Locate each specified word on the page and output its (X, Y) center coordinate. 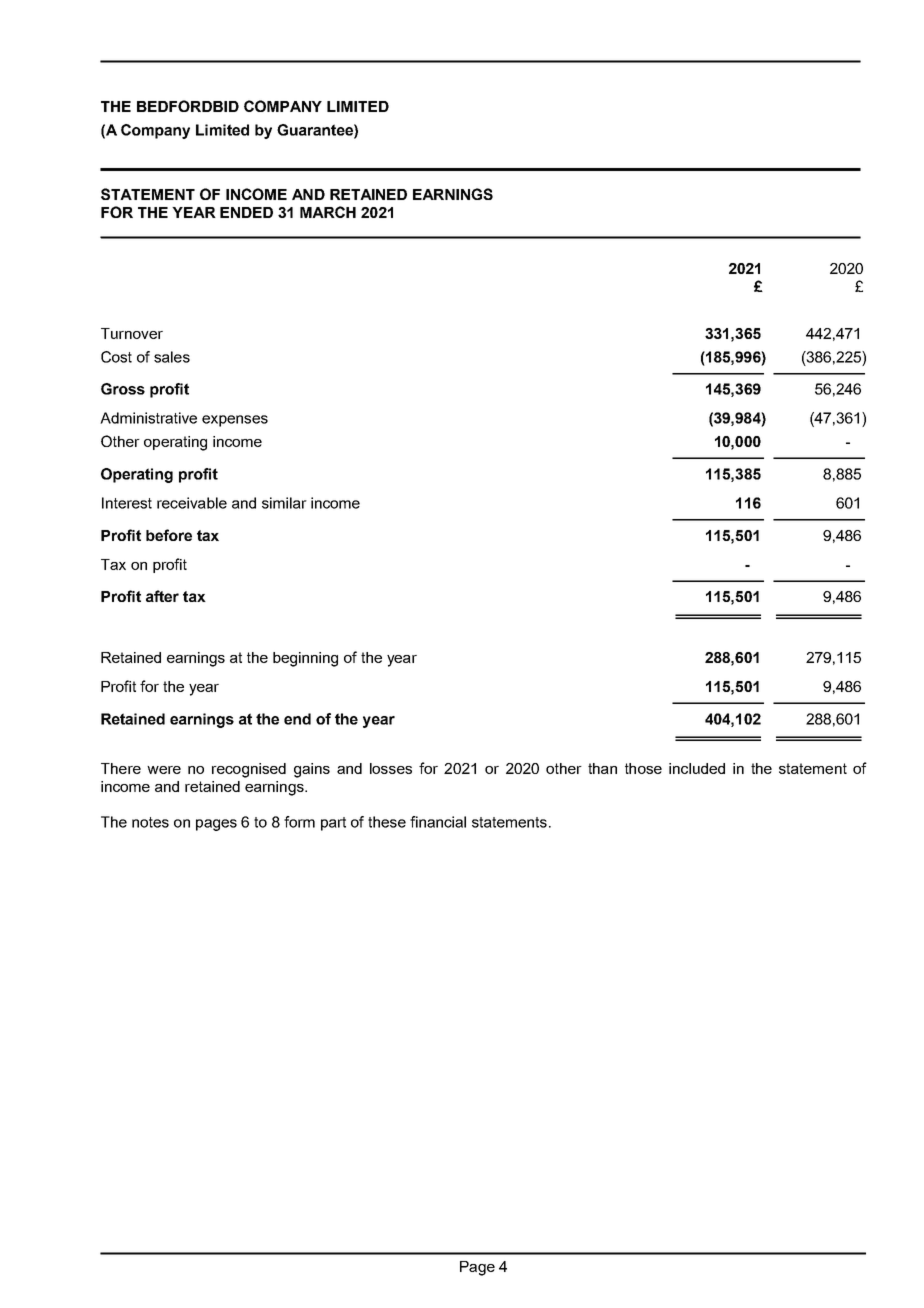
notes (150, 822)
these (387, 822)
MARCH (328, 212)
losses (391, 768)
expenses (235, 421)
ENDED (246, 212)
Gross (123, 389)
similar (284, 503)
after (162, 596)
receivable (192, 503)
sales (172, 357)
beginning (305, 659)
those (643, 768)
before (169, 535)
